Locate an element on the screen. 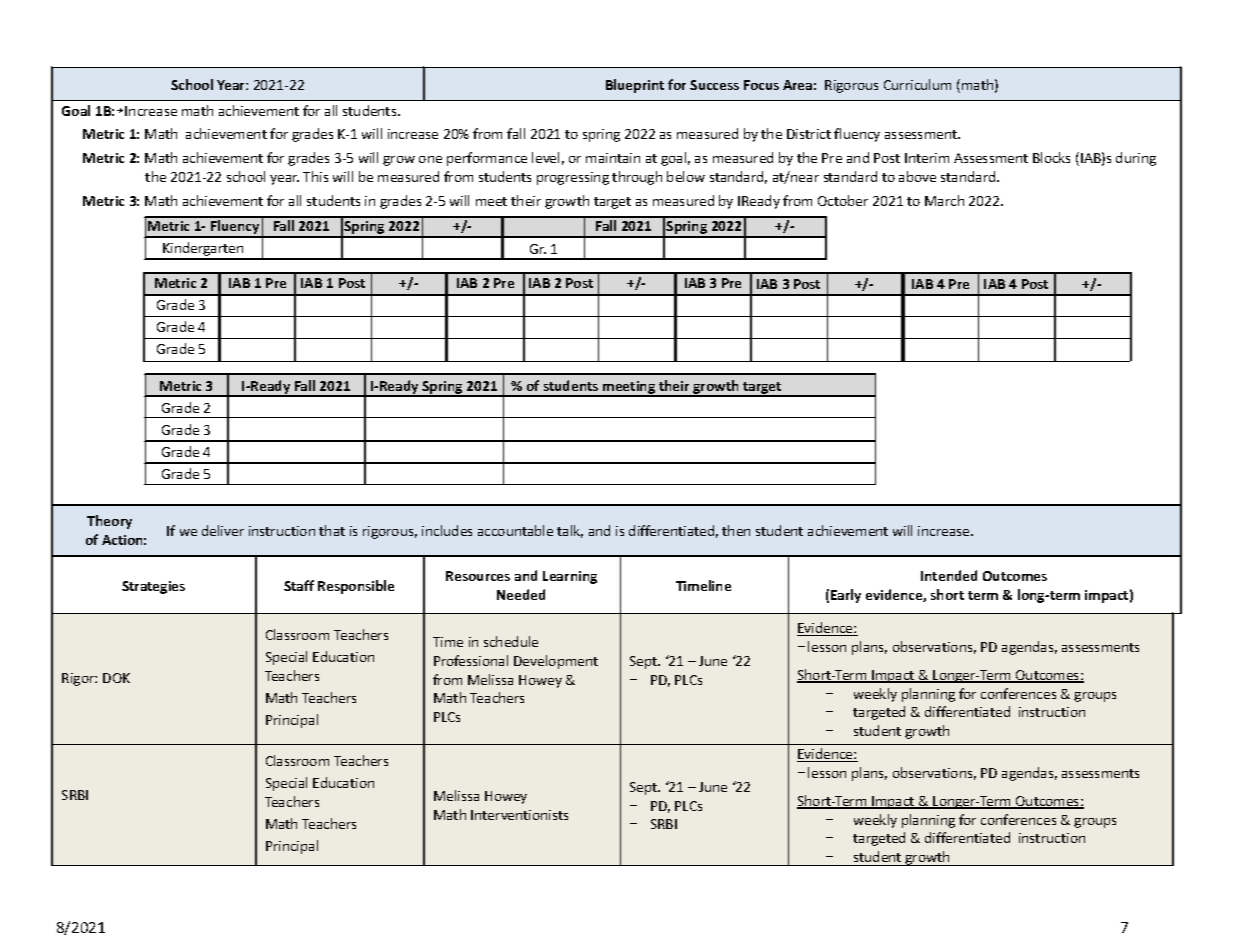 This screenshot has width=1233, height=952. Kindergarten is located at coordinates (204, 250).
